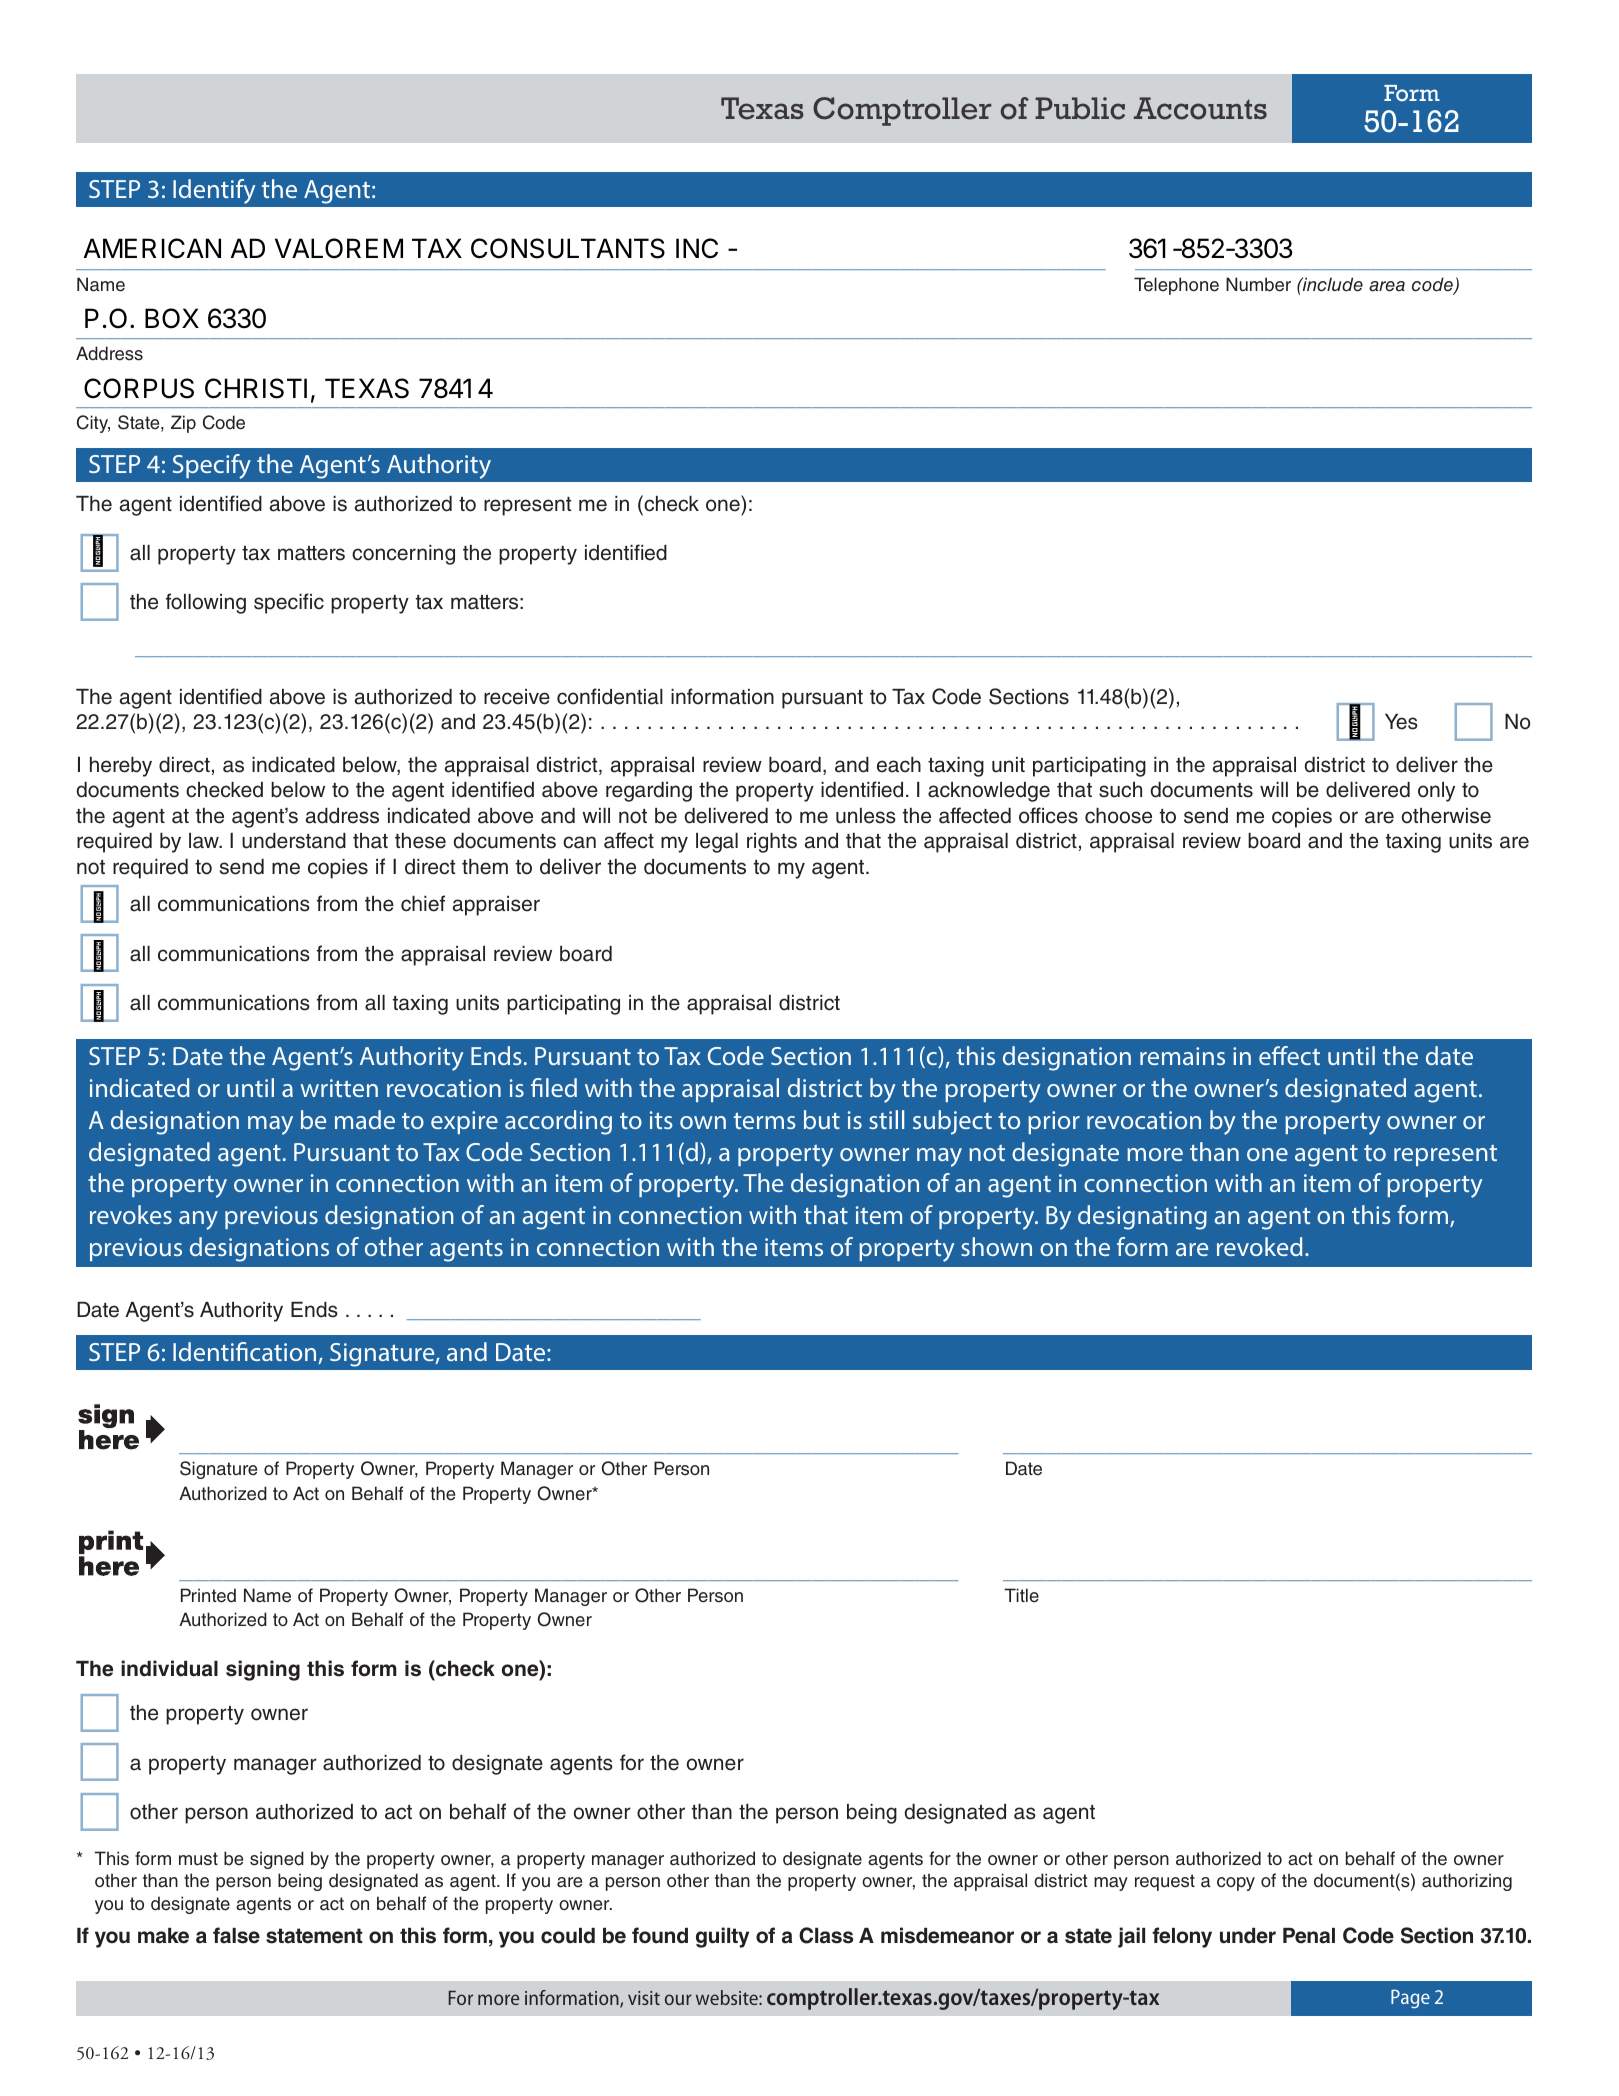 This image has height=2096, width=1619. I want to click on effect, so click(1289, 1055).
